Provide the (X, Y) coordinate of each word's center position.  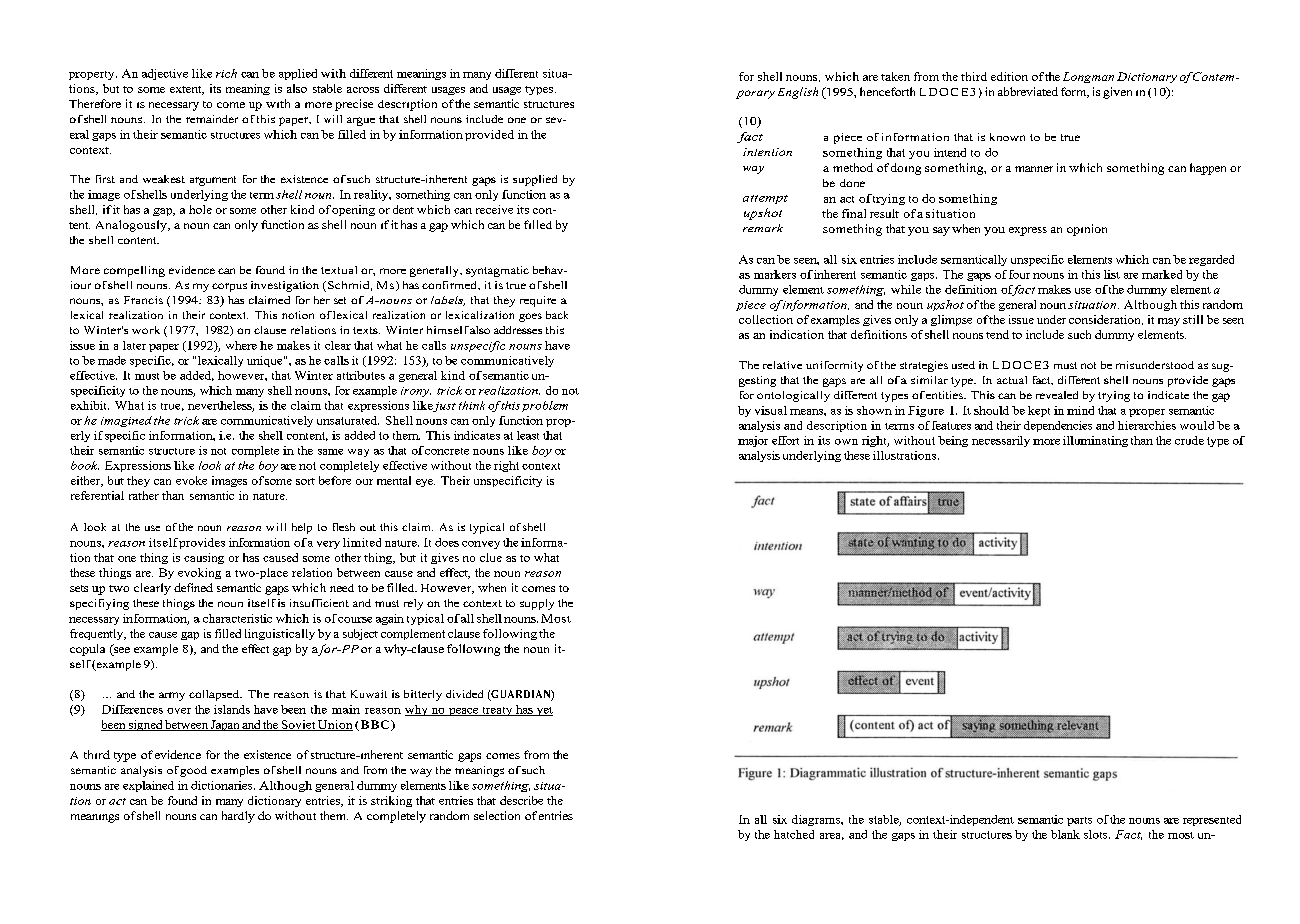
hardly (238, 817)
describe (521, 800)
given (1117, 93)
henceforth (887, 91)
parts (1079, 821)
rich (226, 73)
